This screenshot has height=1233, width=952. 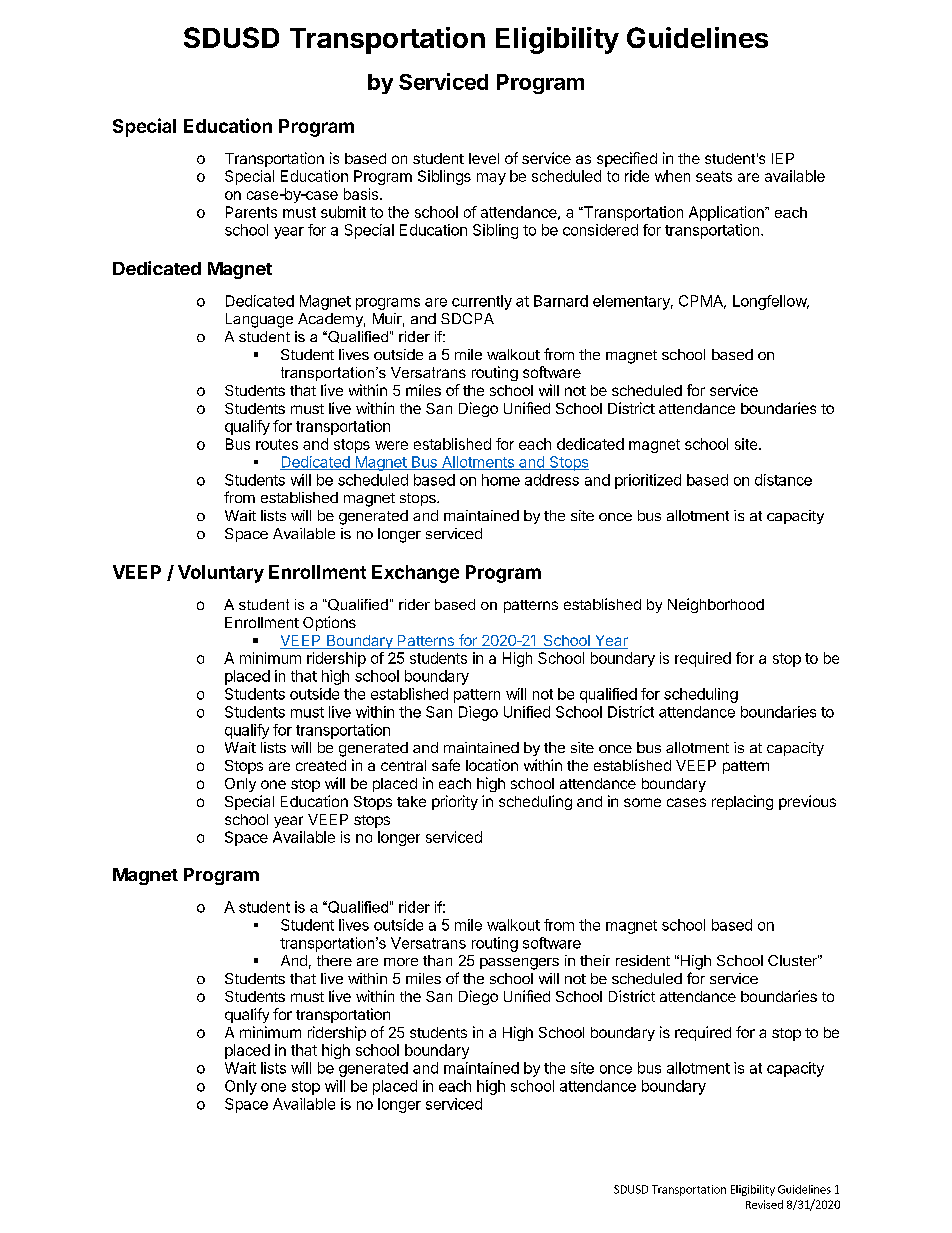 I want to click on location, so click(x=492, y=765).
